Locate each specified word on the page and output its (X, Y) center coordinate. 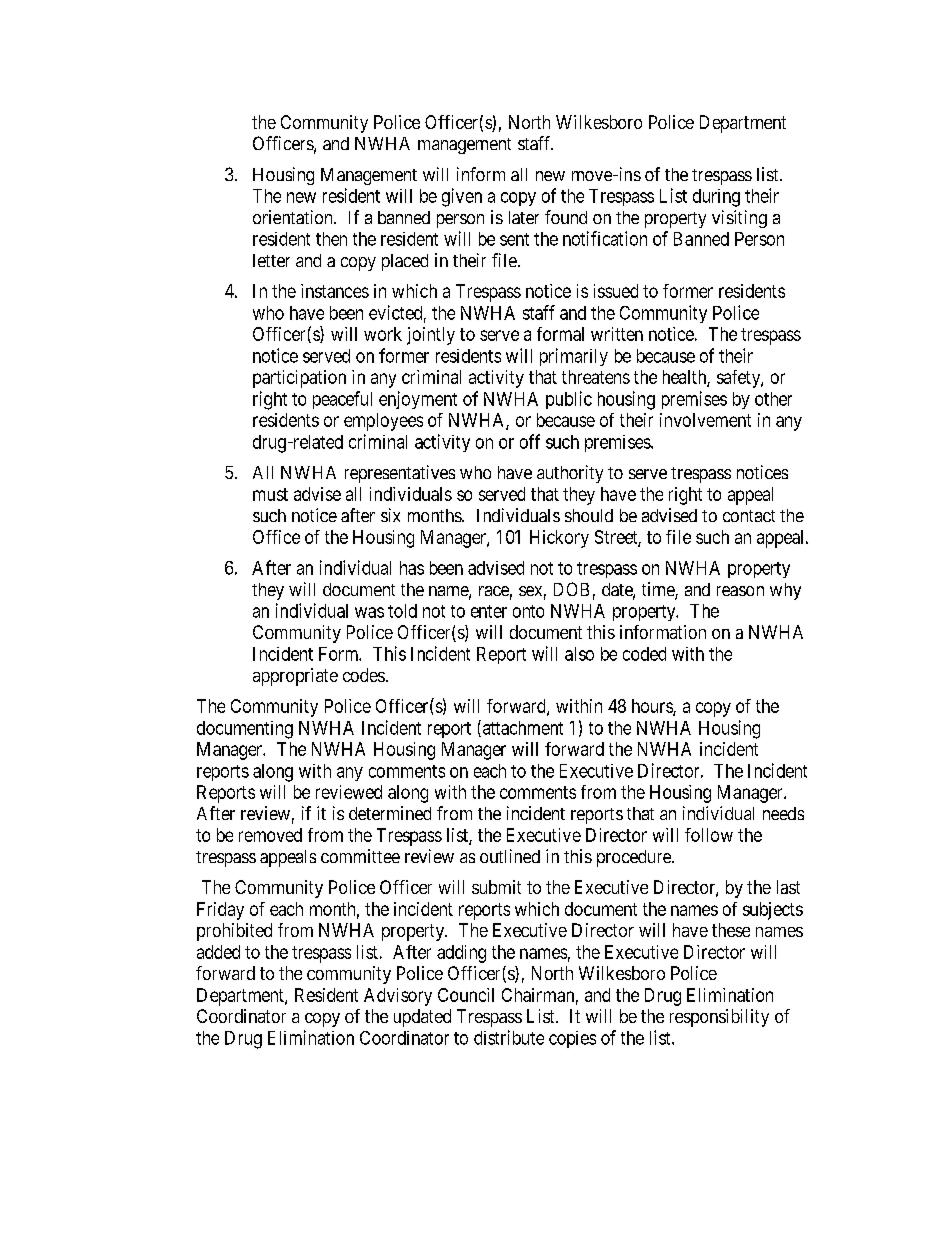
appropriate (295, 677)
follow (709, 835)
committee (360, 856)
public (569, 400)
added (218, 952)
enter (489, 611)
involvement (705, 420)
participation (299, 379)
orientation (294, 217)
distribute (509, 1037)
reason (740, 591)
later (524, 217)
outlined (510, 856)
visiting (739, 219)
